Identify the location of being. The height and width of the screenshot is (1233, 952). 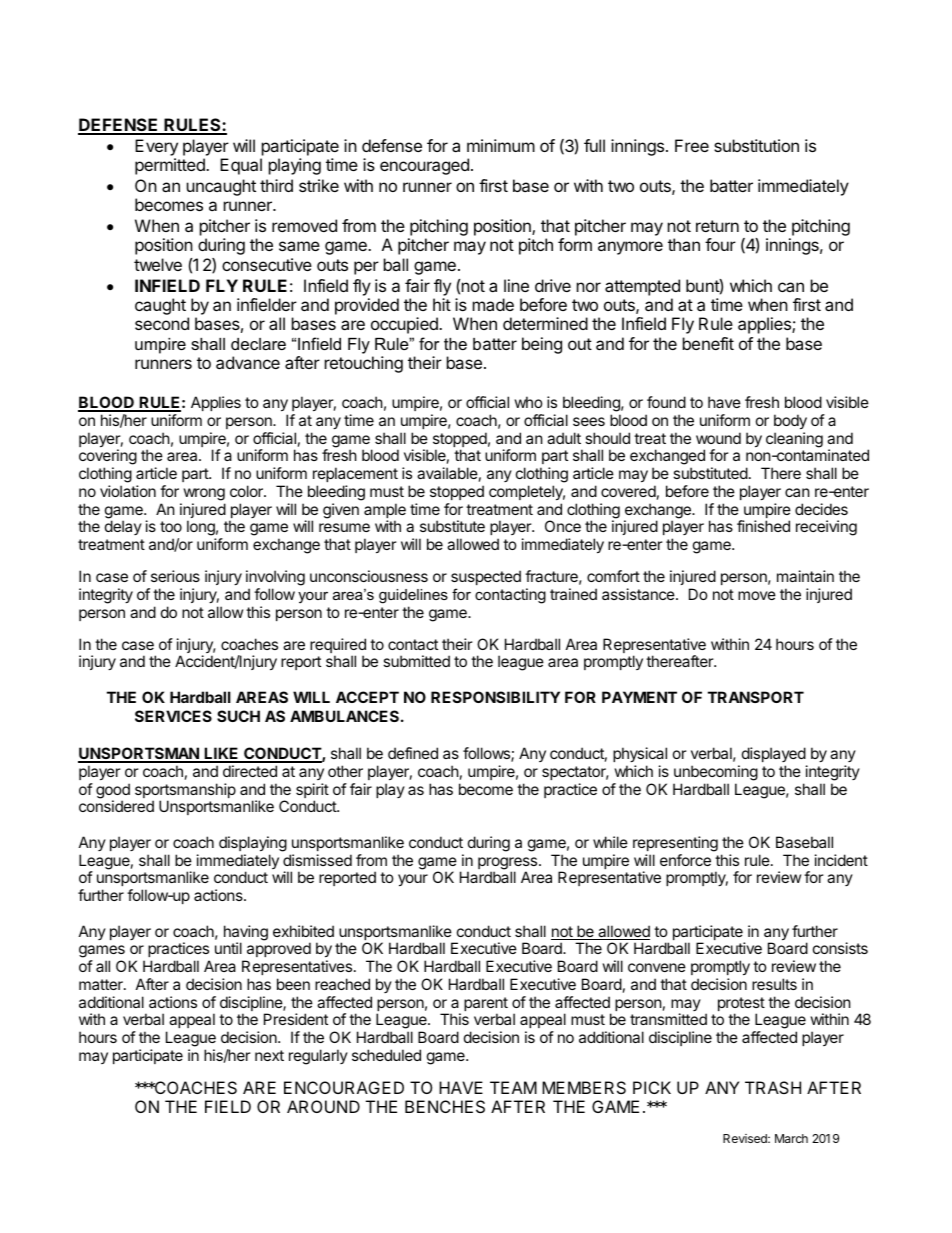
(542, 345).
